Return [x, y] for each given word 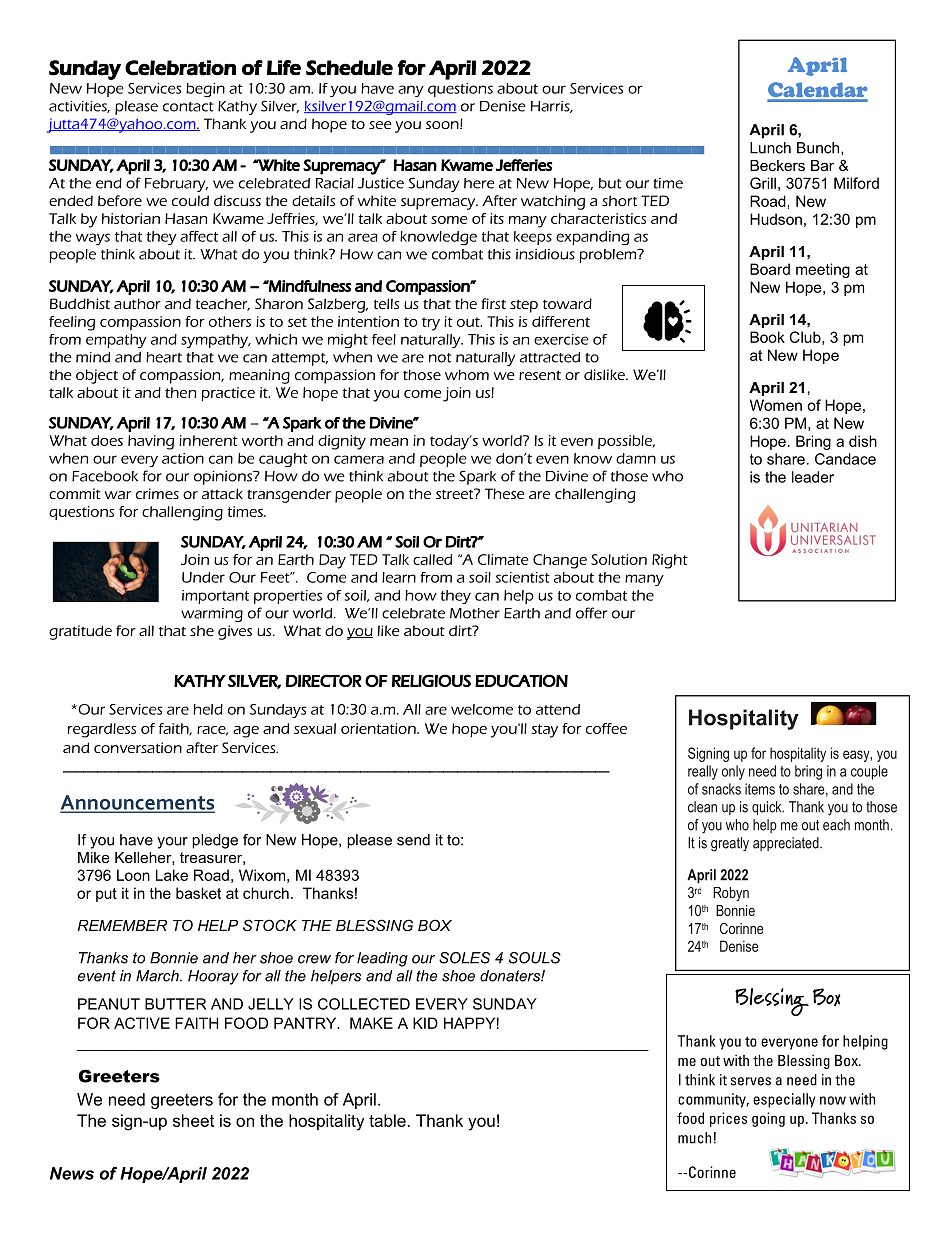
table [387, 1120]
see [380, 125]
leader [813, 477]
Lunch [770, 148]
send [413, 840]
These [505, 493]
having [151, 442]
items [760, 789]
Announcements [137, 803]
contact [188, 107]
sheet [193, 1120]
